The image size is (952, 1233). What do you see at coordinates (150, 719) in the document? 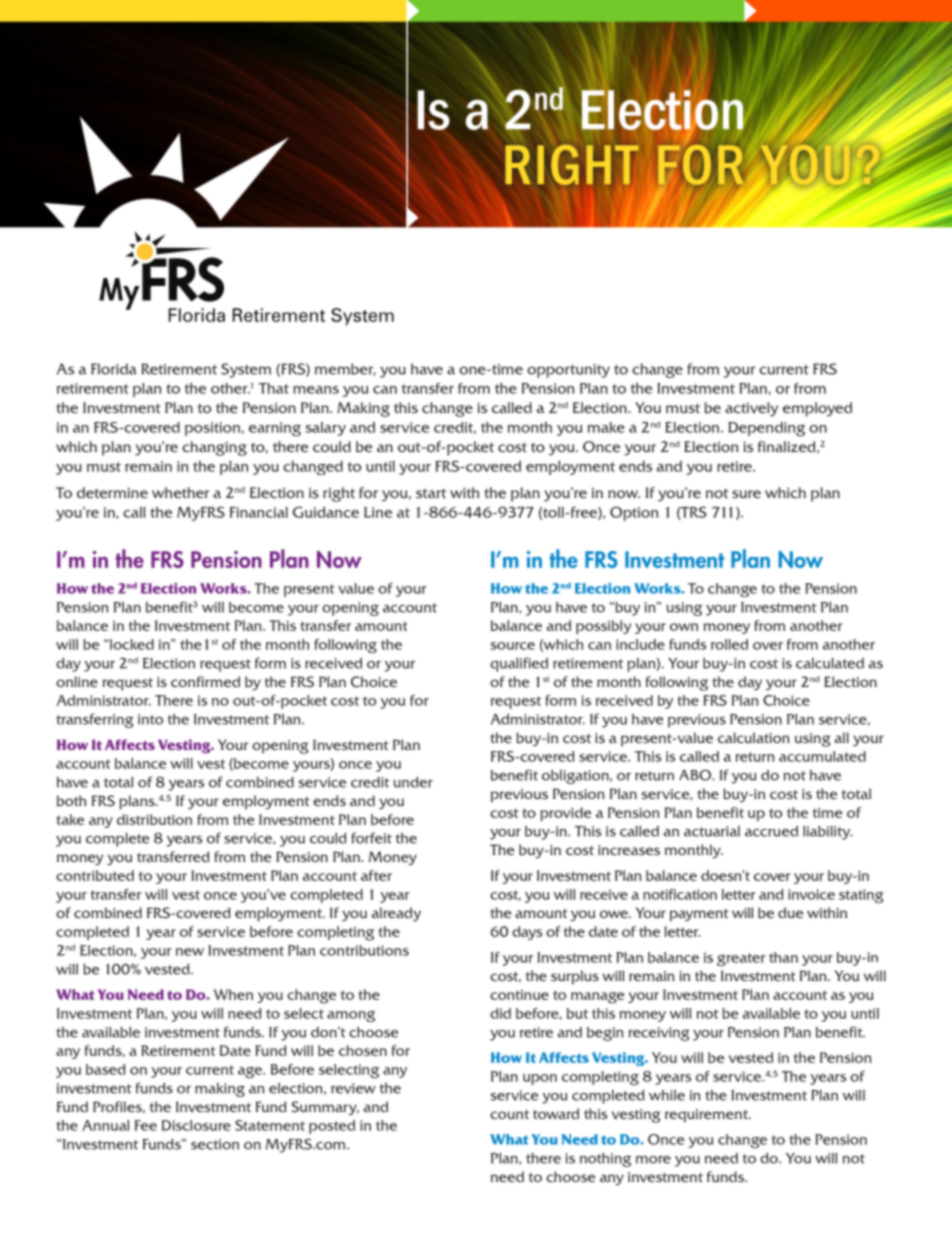
I see `into` at bounding box center [150, 719].
